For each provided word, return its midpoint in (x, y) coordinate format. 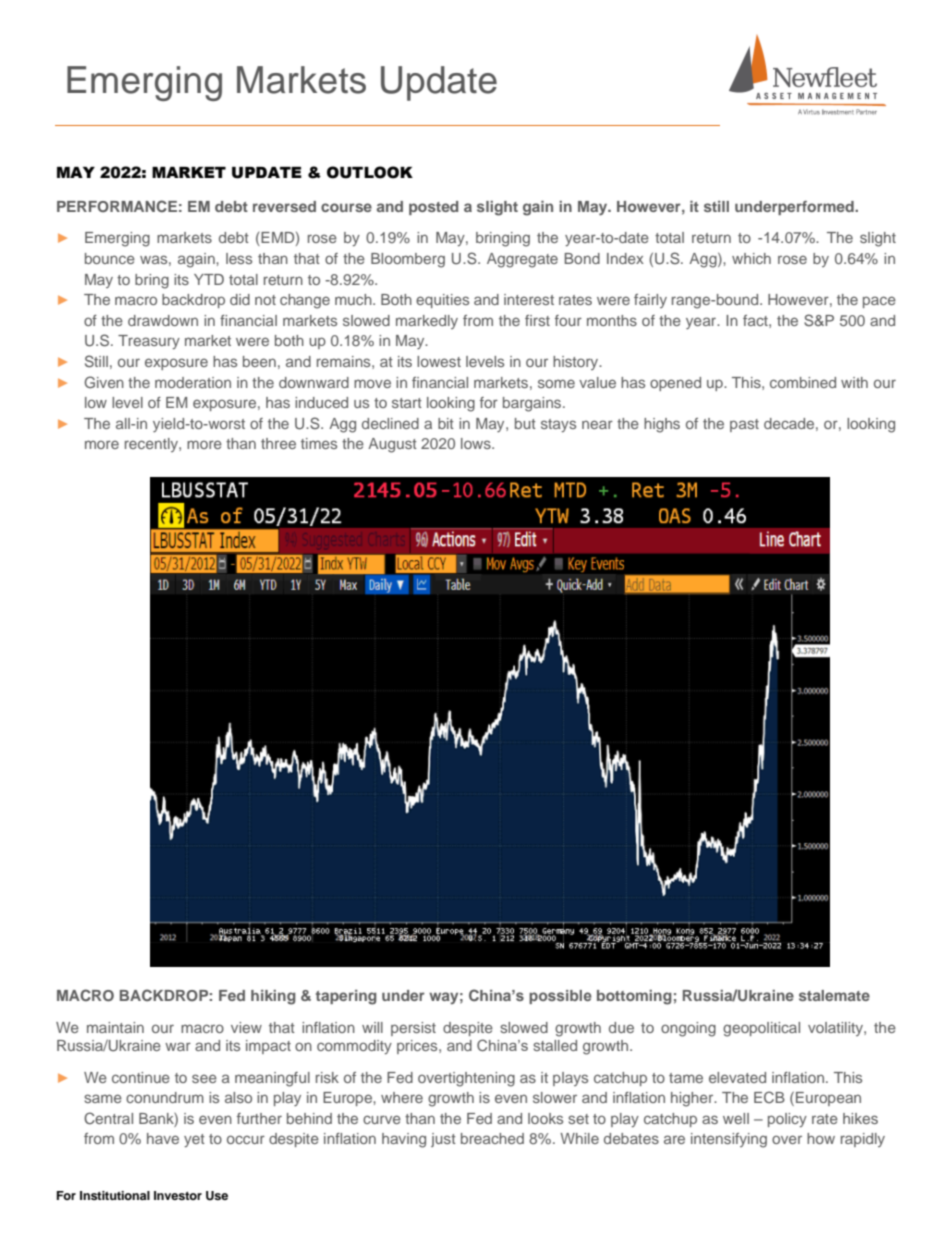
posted (433, 208)
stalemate (834, 995)
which (751, 258)
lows (477, 443)
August (392, 445)
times (319, 443)
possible (560, 997)
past (744, 425)
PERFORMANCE (117, 206)
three (278, 443)
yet (194, 1140)
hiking (273, 997)
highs (662, 425)
